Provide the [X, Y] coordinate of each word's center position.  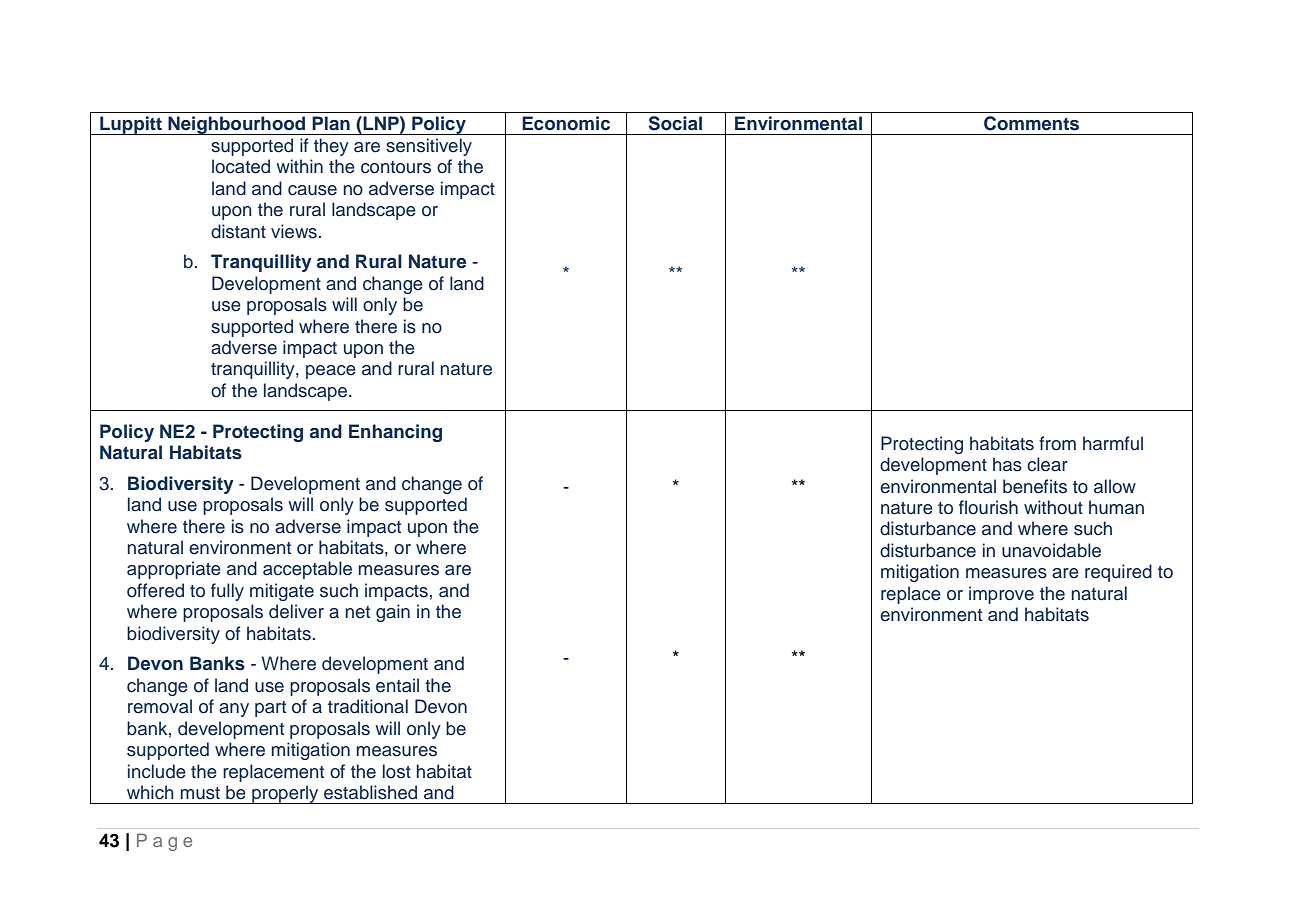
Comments [1031, 123]
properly [285, 794]
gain [393, 613]
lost [397, 771]
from [1057, 443]
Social [675, 123]
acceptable [307, 570]
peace [331, 372]
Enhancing [395, 433]
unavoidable [1051, 550]
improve [1001, 595]
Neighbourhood [237, 125]
